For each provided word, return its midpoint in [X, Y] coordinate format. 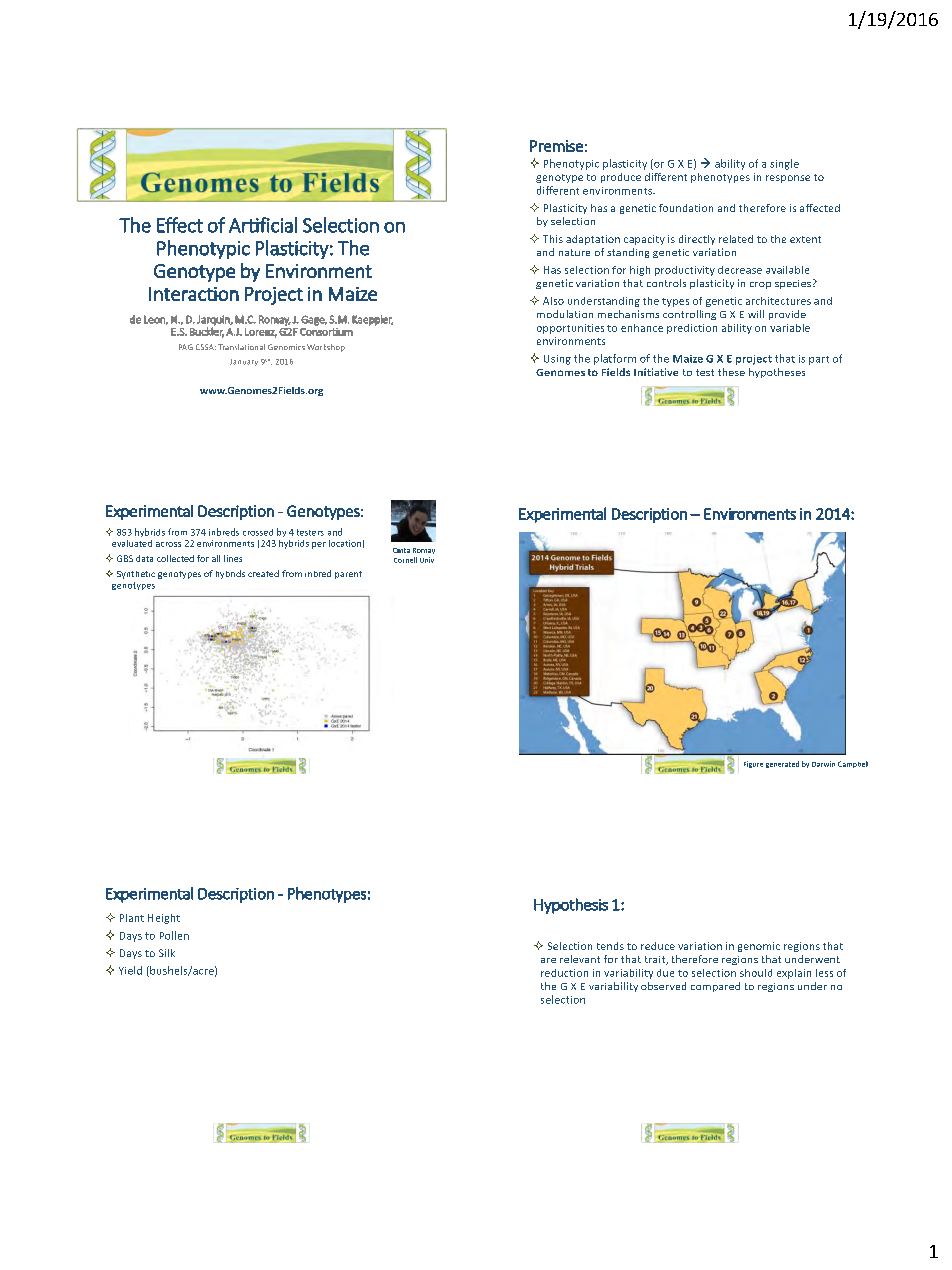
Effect [180, 225]
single [784, 164]
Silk [167, 953]
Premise [556, 146]
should [756, 973]
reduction [564, 973]
